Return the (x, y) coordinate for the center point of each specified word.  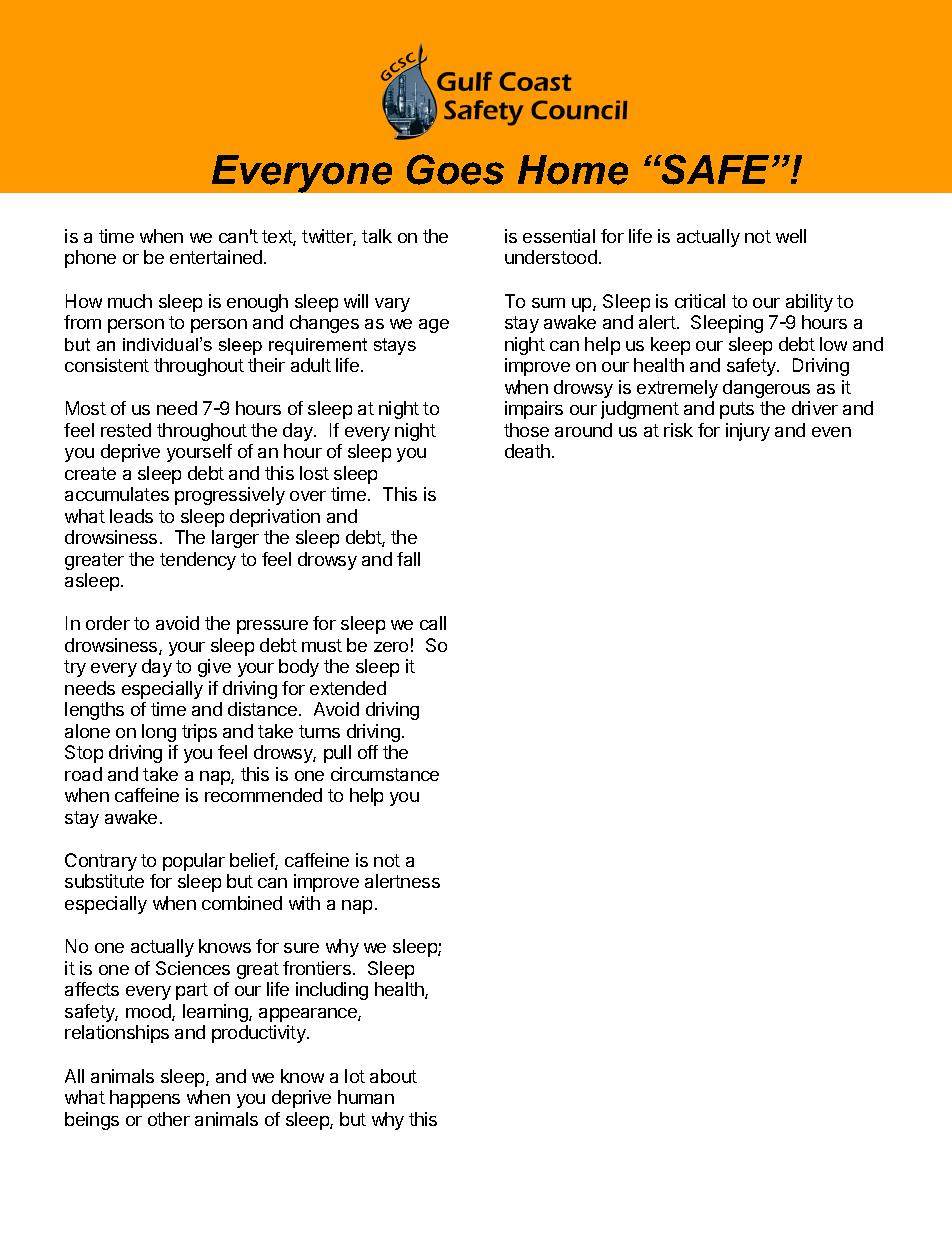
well (791, 236)
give (214, 668)
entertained (216, 257)
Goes (455, 169)
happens (145, 1099)
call (433, 623)
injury (748, 432)
